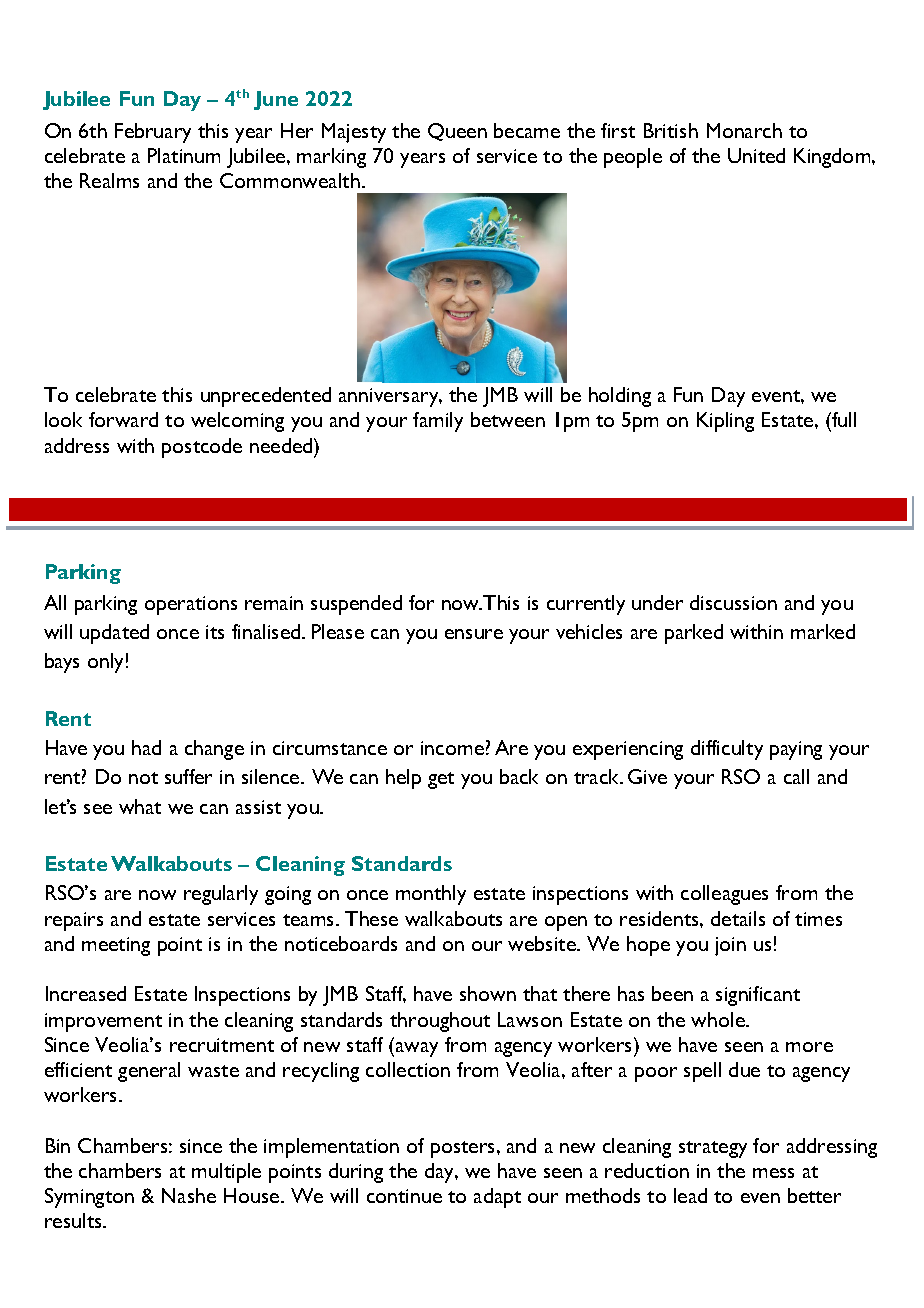 The image size is (924, 1308). Describe the element at coordinates (114, 634) in the screenshot. I see `updated` at that location.
